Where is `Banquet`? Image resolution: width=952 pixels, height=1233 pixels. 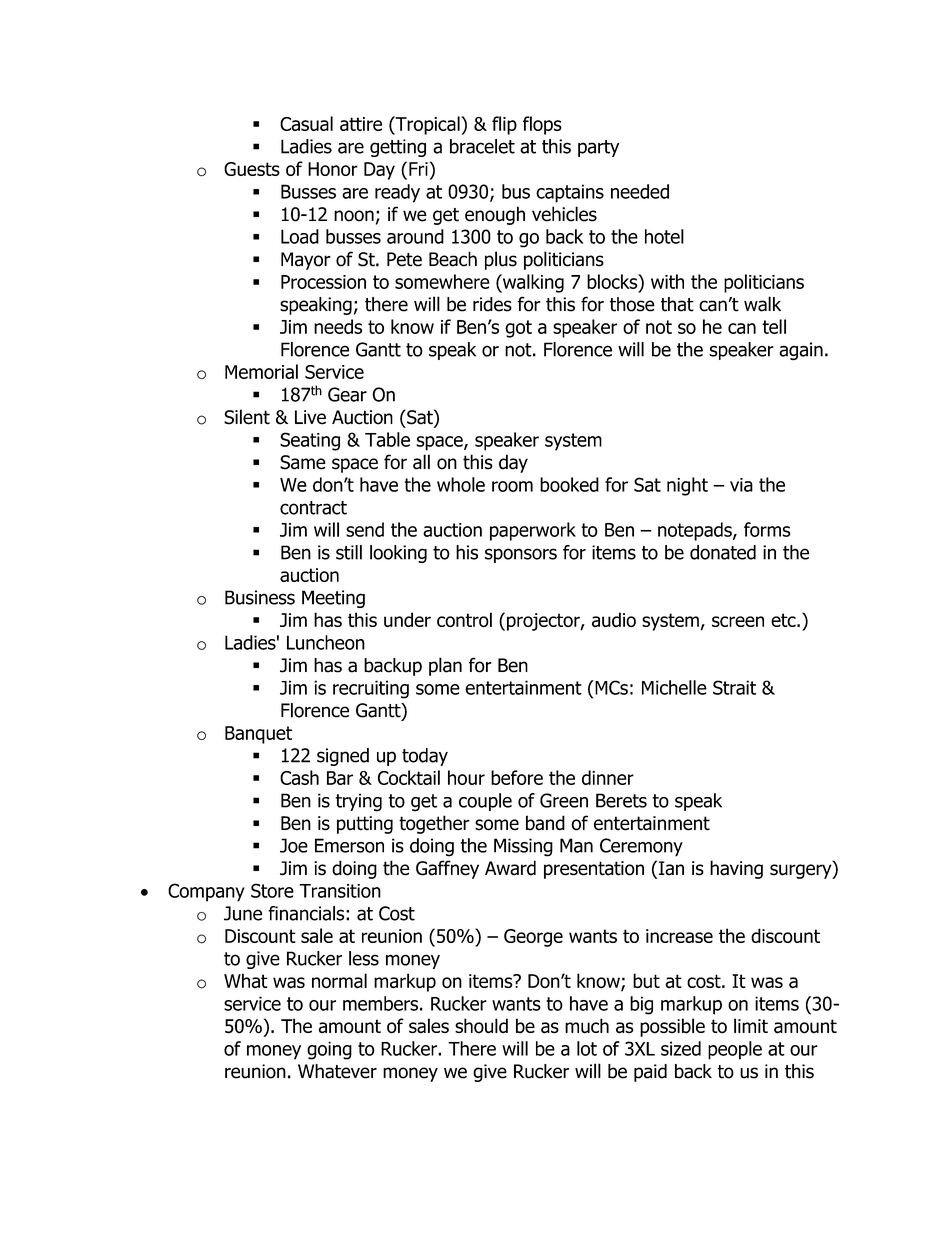 Banquet is located at coordinates (258, 735).
